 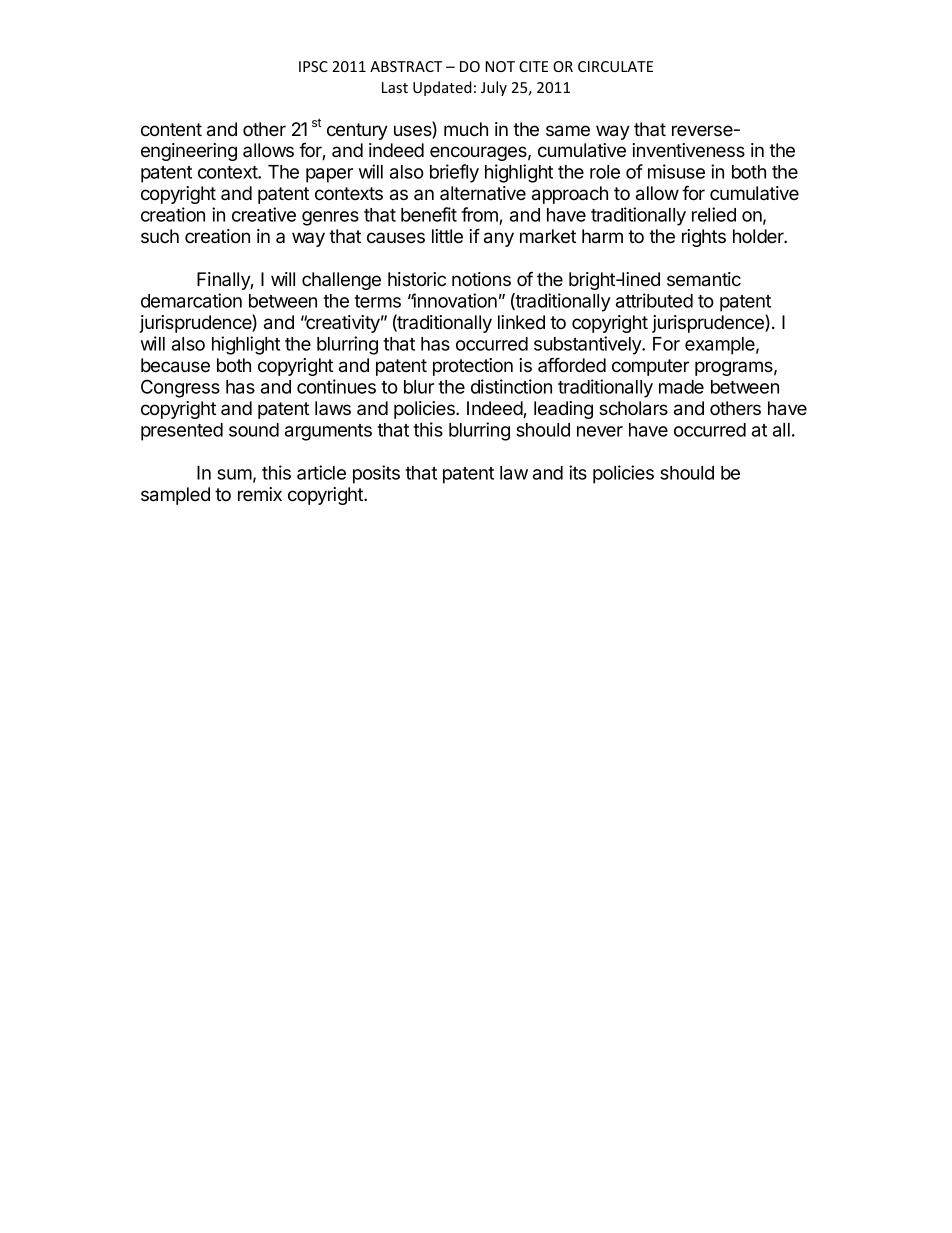 I want to click on attributed, so click(x=654, y=300).
